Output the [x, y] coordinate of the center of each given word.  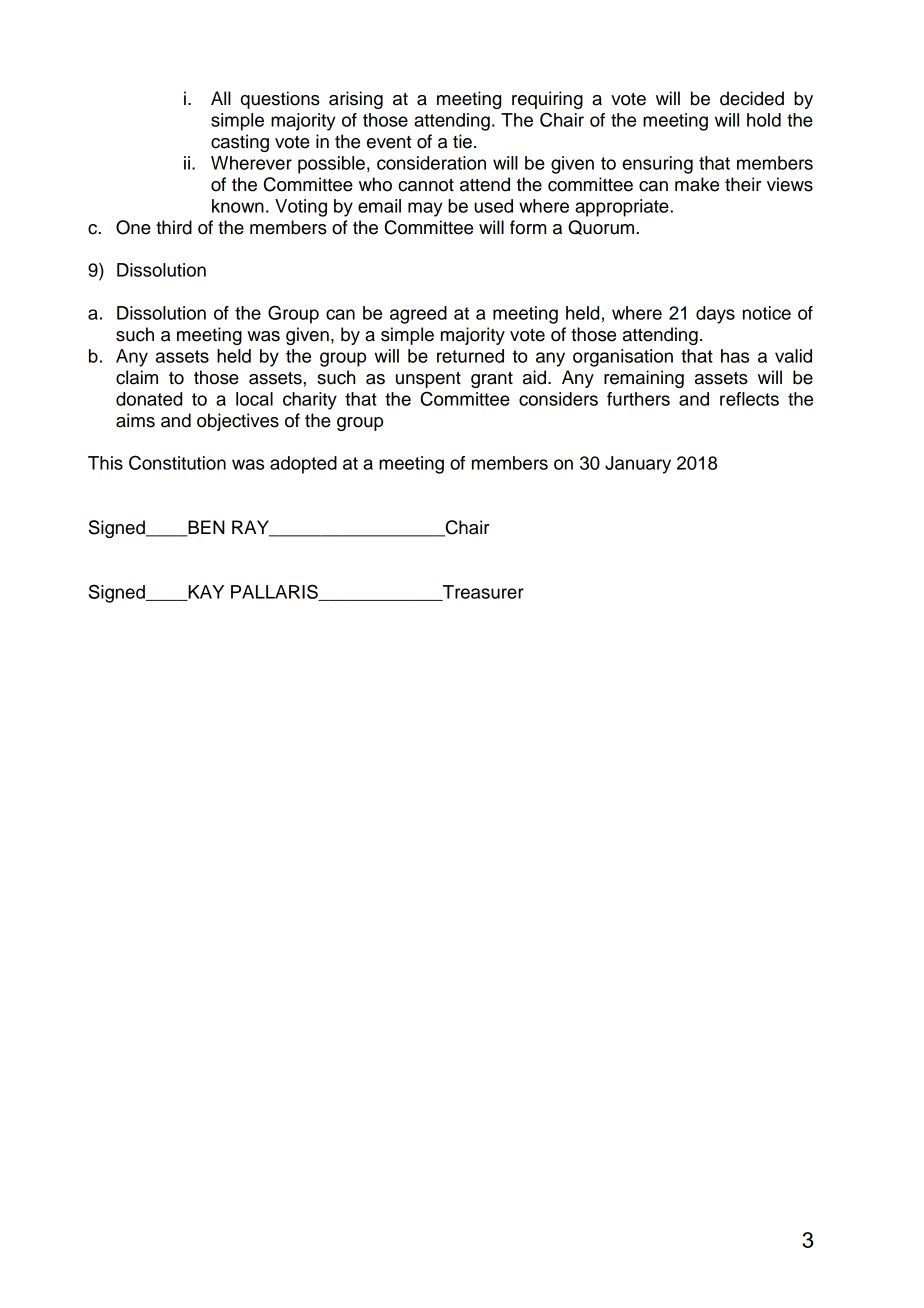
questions [280, 100]
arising [356, 100]
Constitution [177, 462]
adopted [303, 465]
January [638, 465]
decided [752, 98]
